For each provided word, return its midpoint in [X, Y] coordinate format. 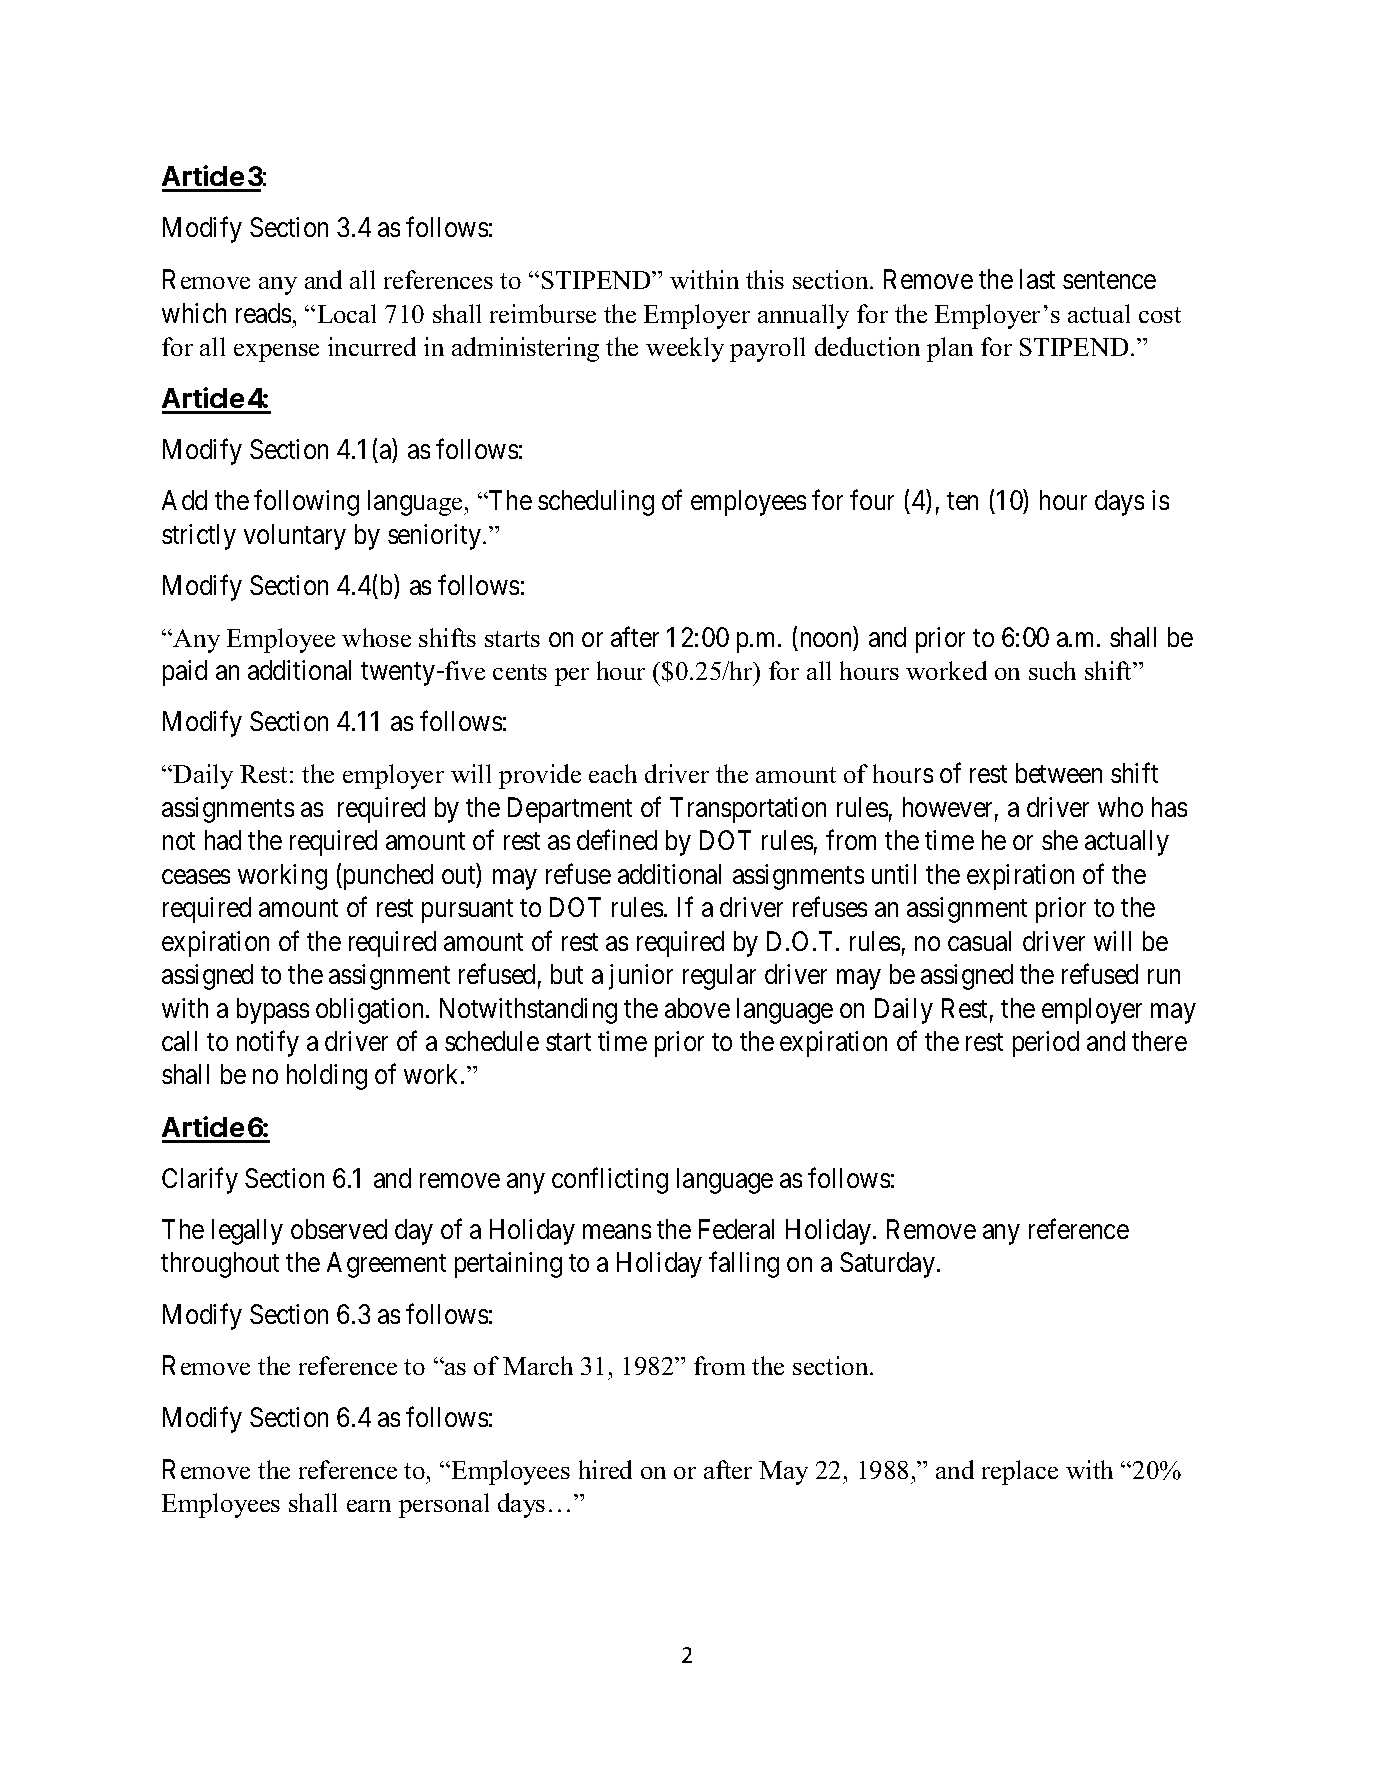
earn [369, 1506]
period [1046, 1044]
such [1052, 670]
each [613, 773]
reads [263, 313]
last [1037, 279]
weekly [685, 349]
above [697, 1008]
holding [327, 1077]
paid [185, 673]
